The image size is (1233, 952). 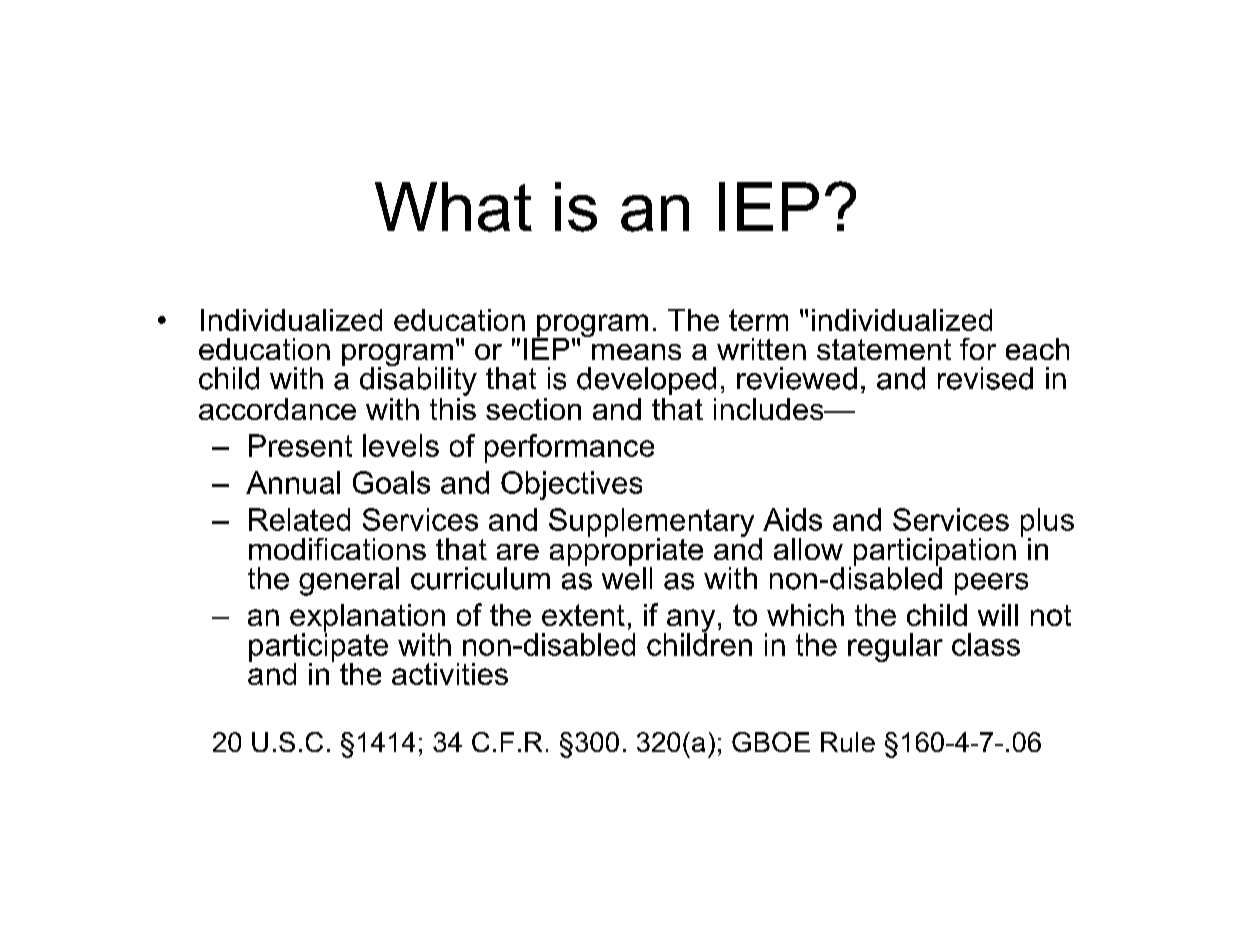 I want to click on Goals, so click(x=391, y=482).
